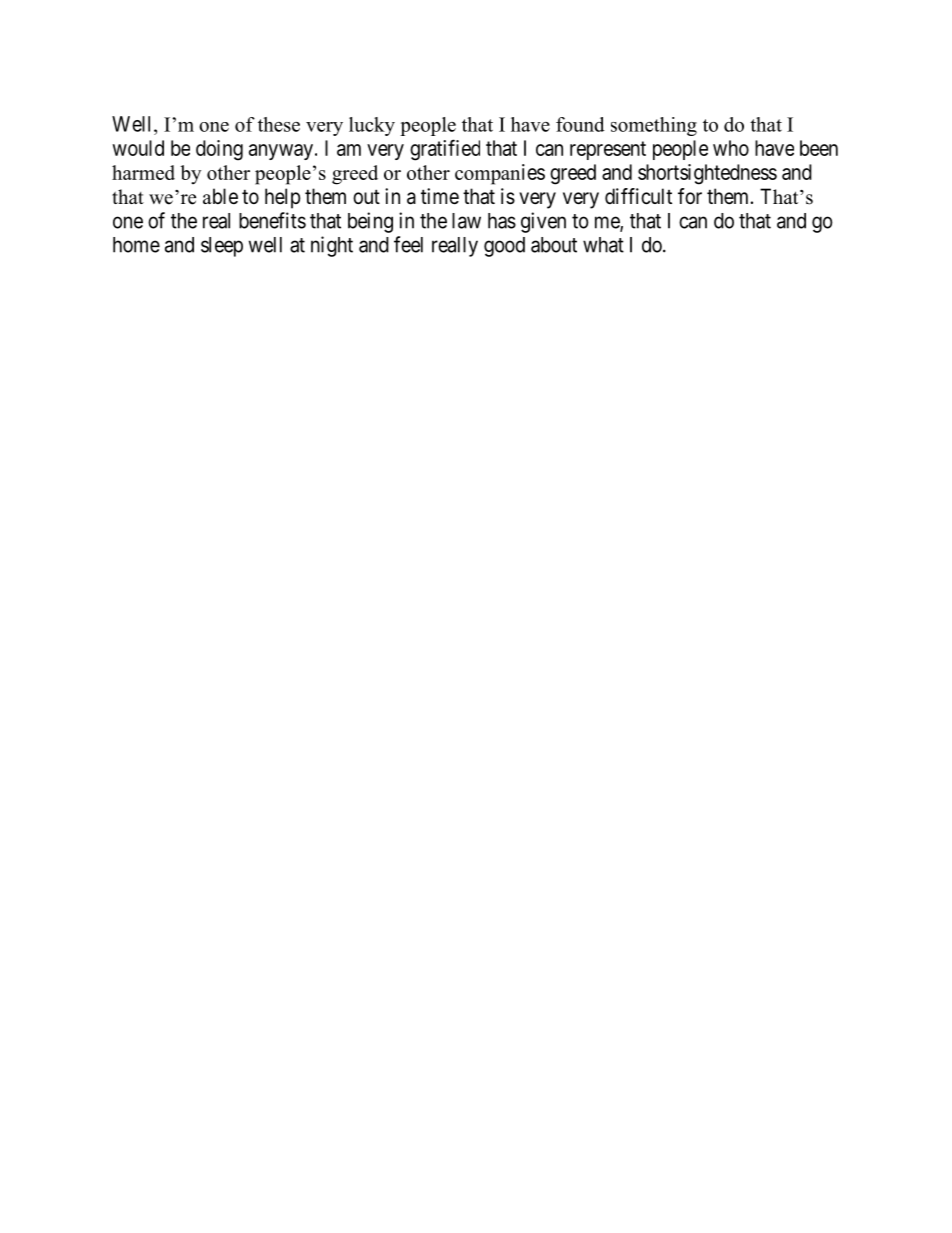 The image size is (952, 1233). Describe the element at coordinates (654, 126) in the image. I see `something` at that location.
